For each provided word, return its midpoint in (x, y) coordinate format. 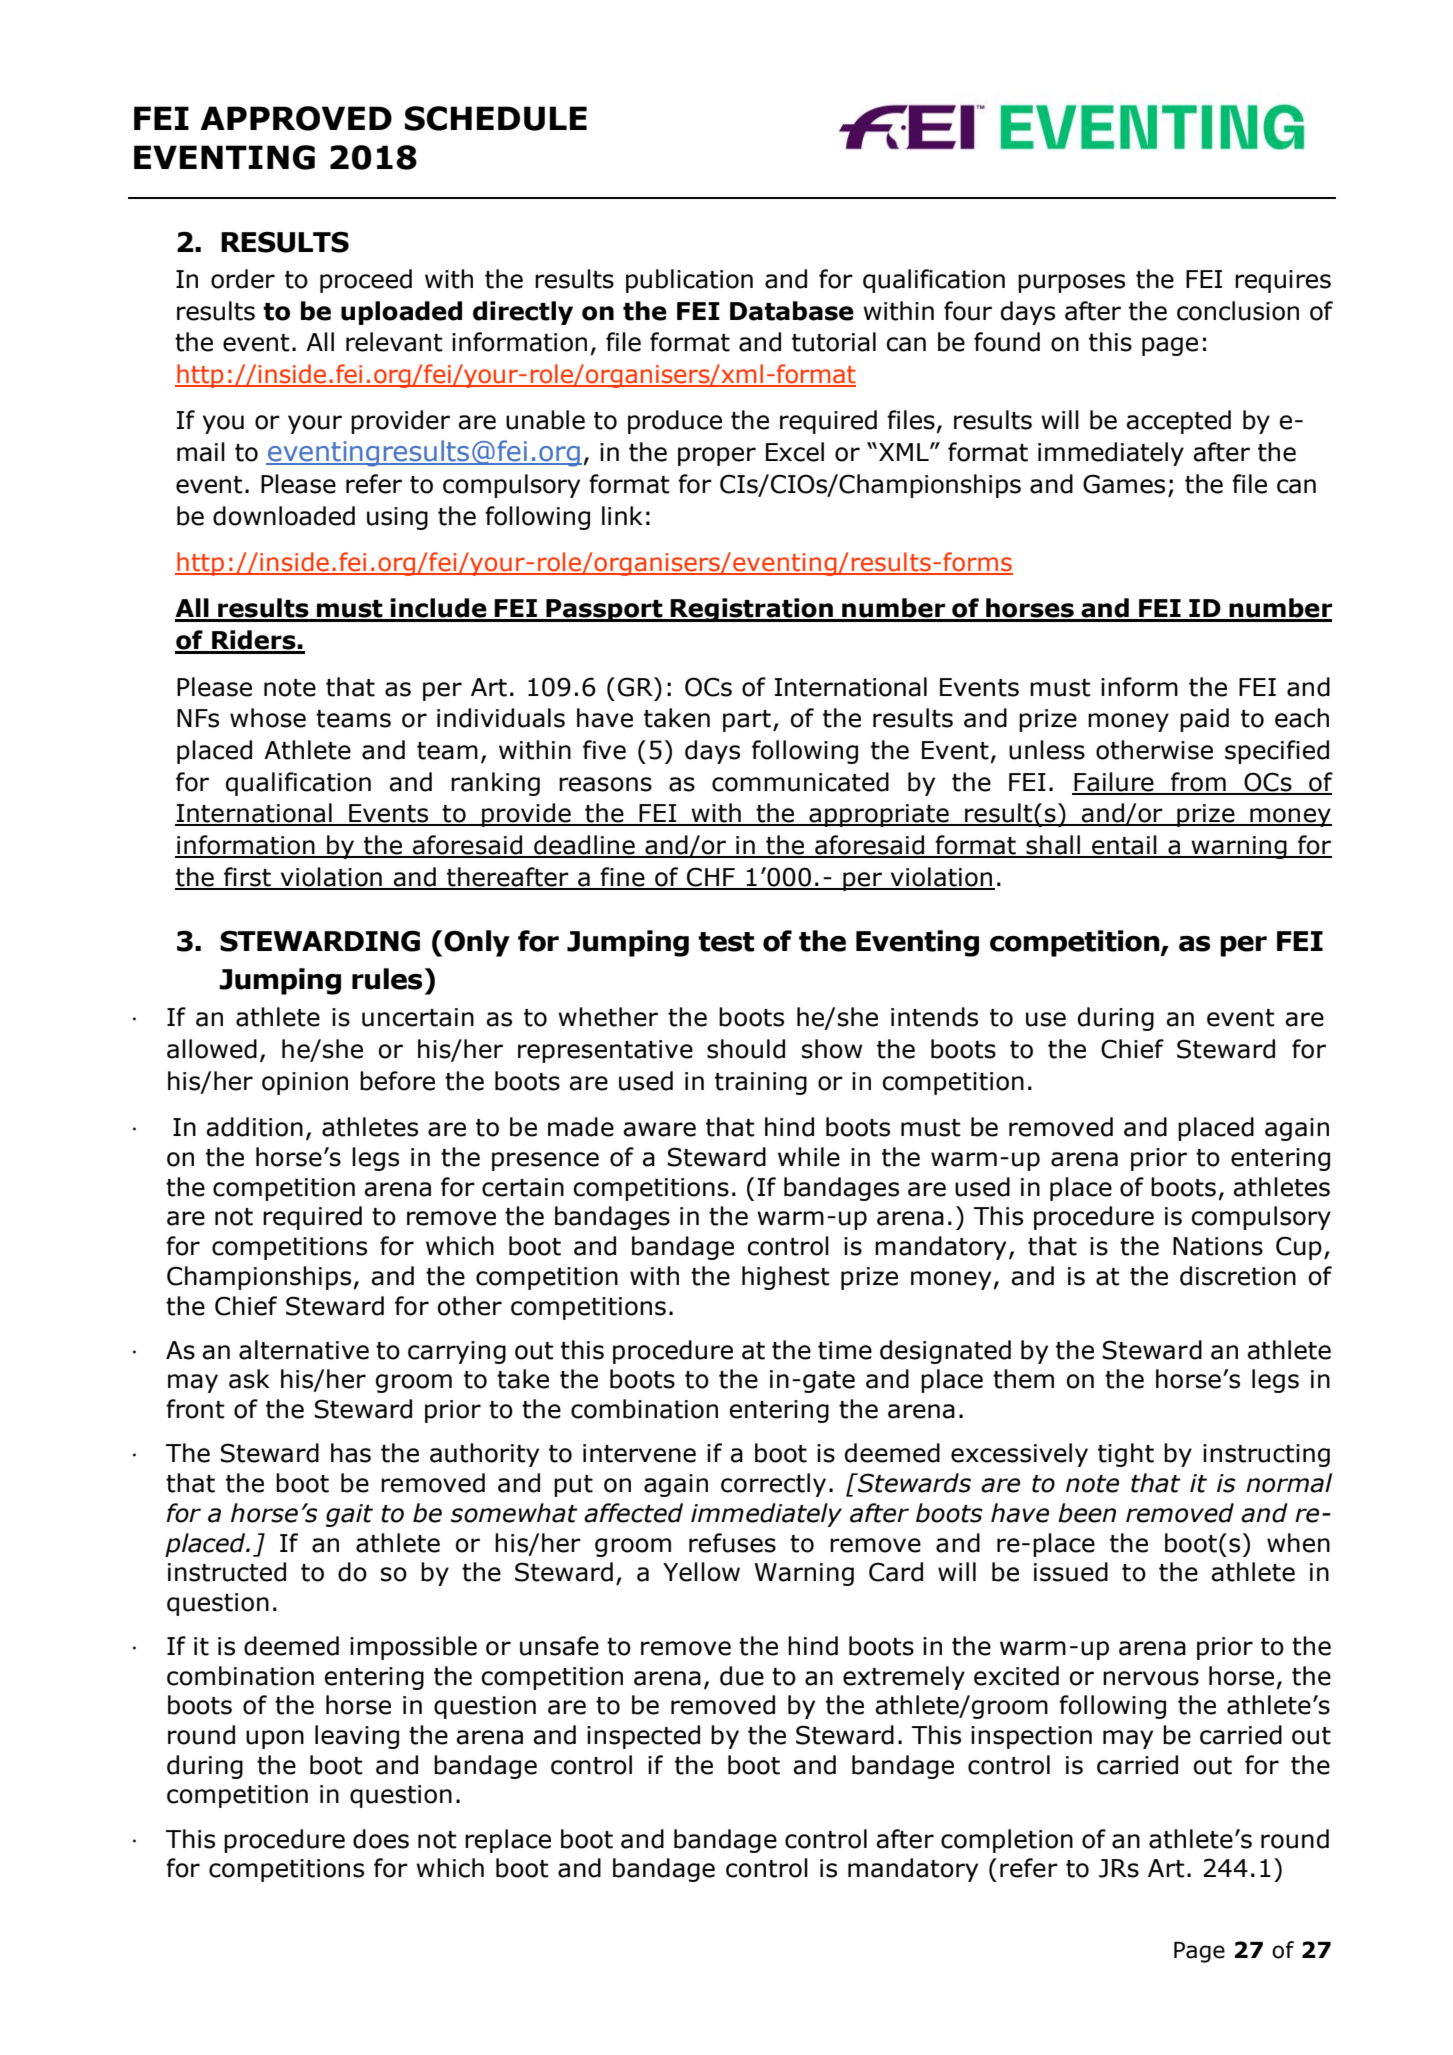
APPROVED (296, 118)
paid (1204, 720)
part (747, 721)
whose (268, 718)
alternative (304, 1350)
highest (786, 1278)
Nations (1218, 1246)
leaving (357, 1737)
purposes (1071, 283)
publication (689, 281)
